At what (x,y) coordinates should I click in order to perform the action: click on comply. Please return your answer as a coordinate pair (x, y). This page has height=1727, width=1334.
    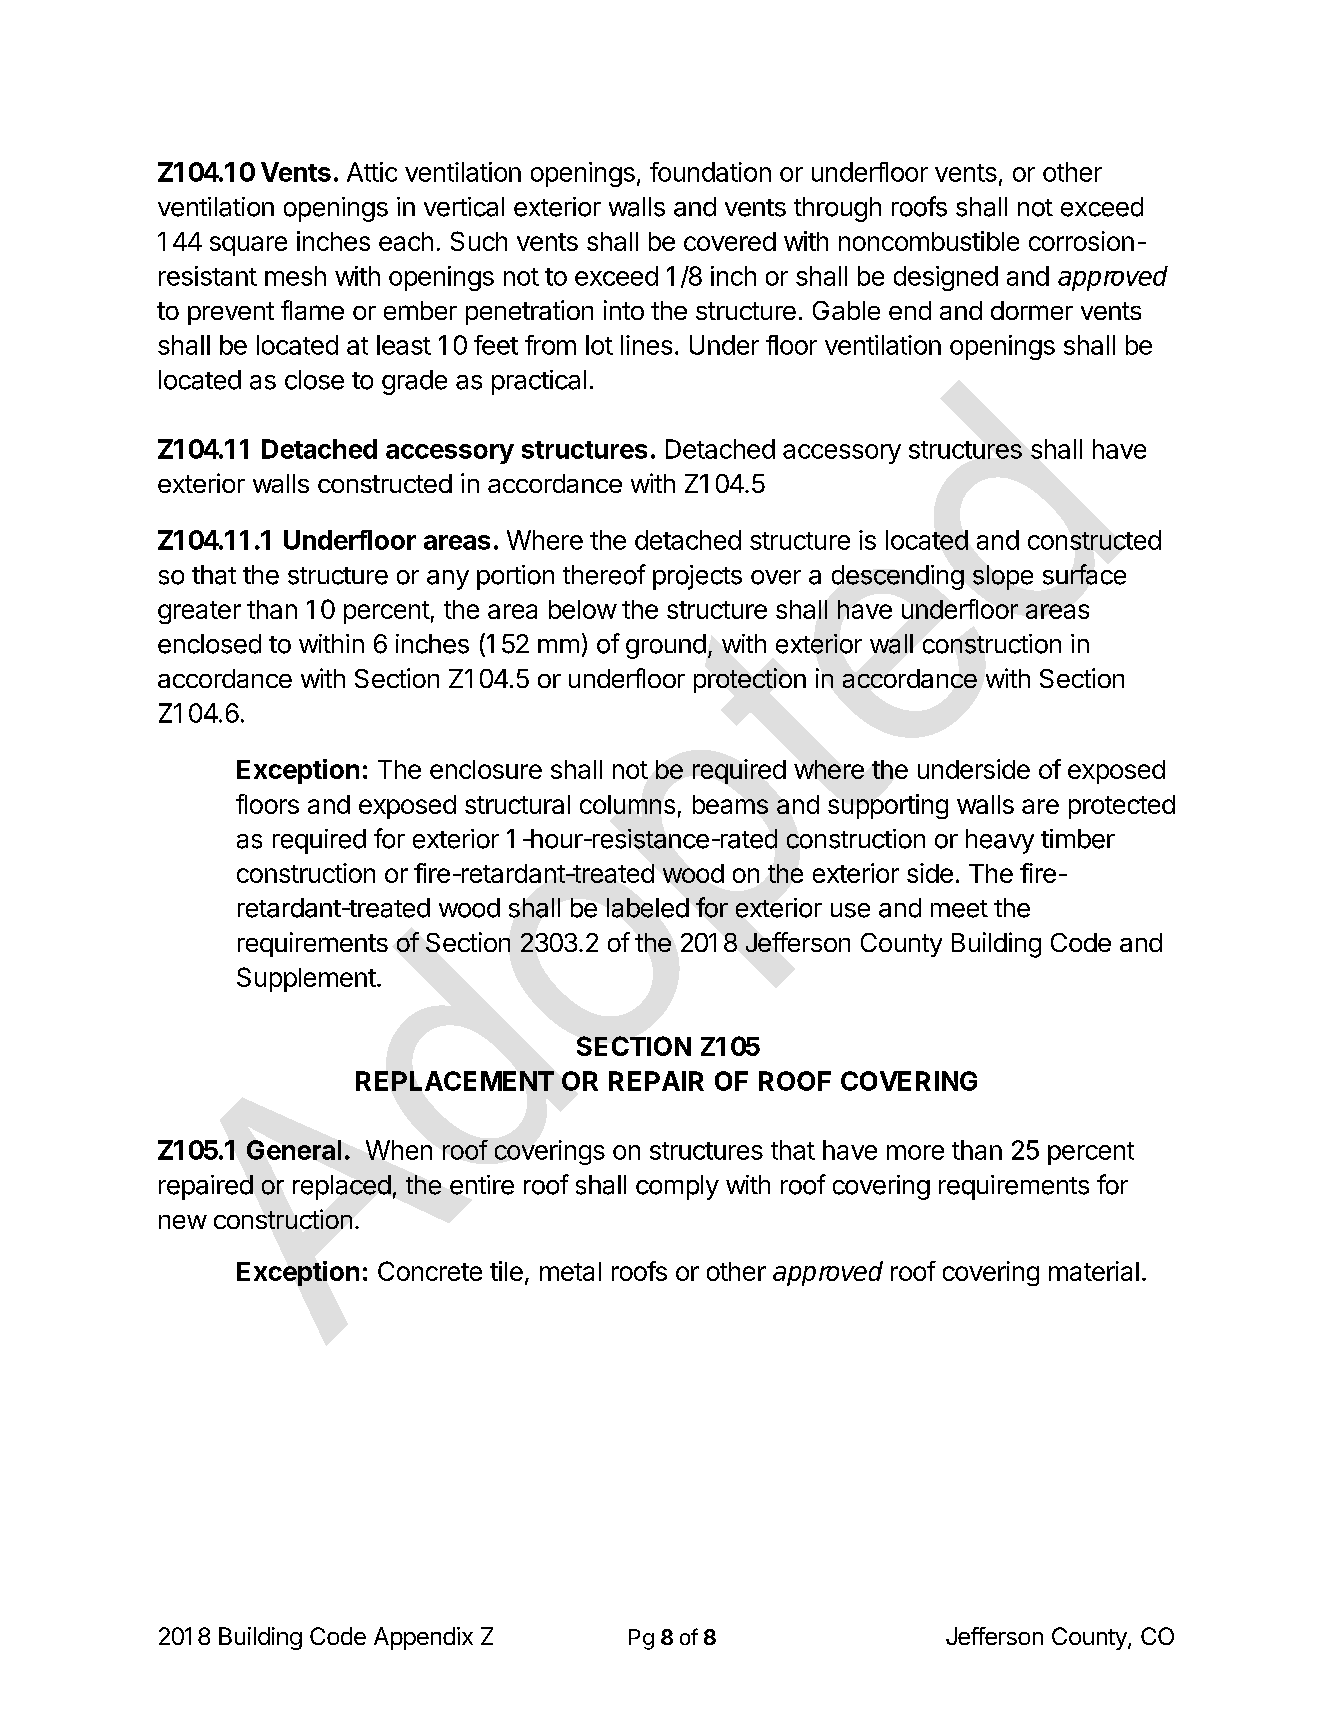
    Looking at the image, I should click on (677, 1187).
